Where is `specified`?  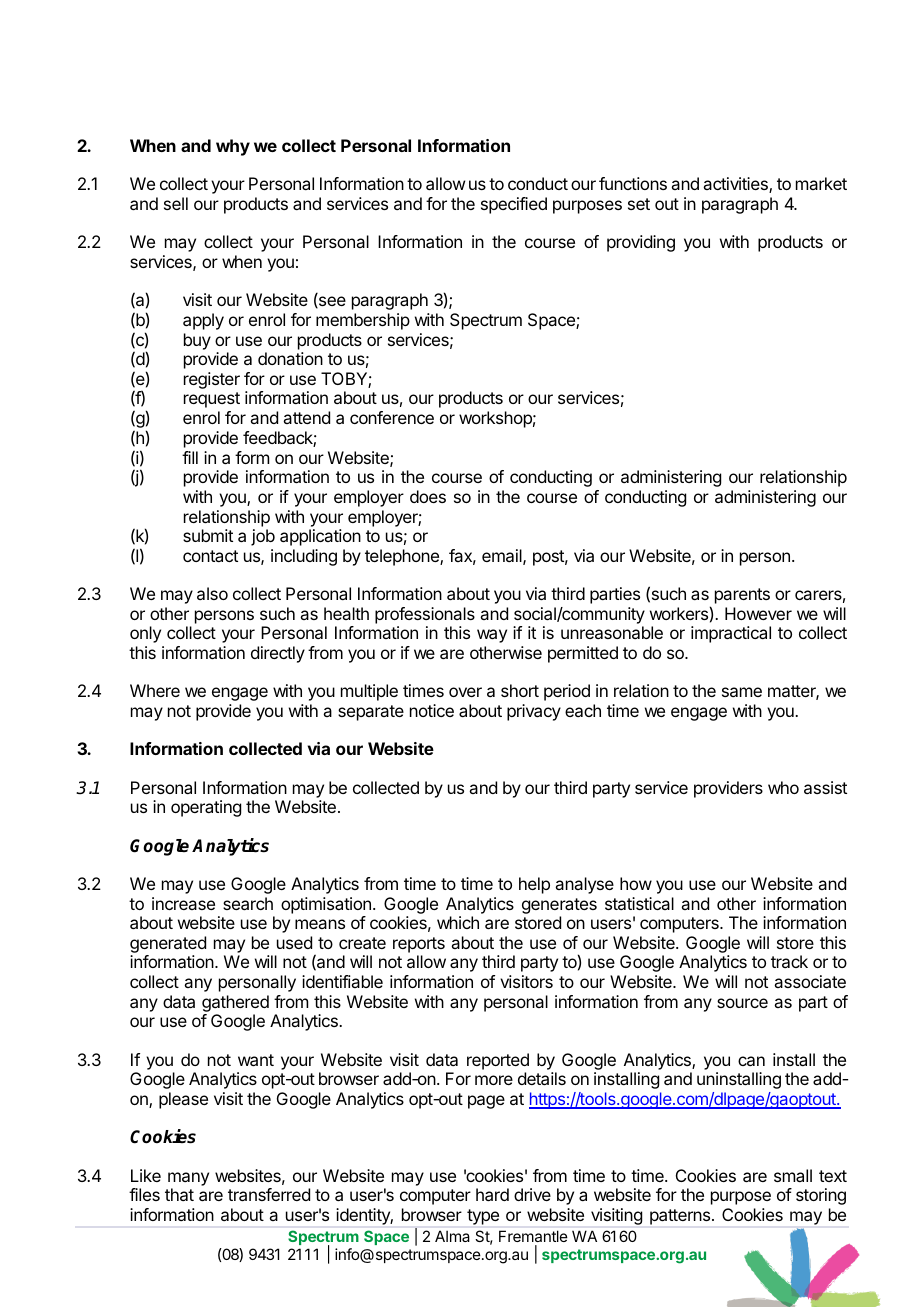
specified is located at coordinates (514, 205).
